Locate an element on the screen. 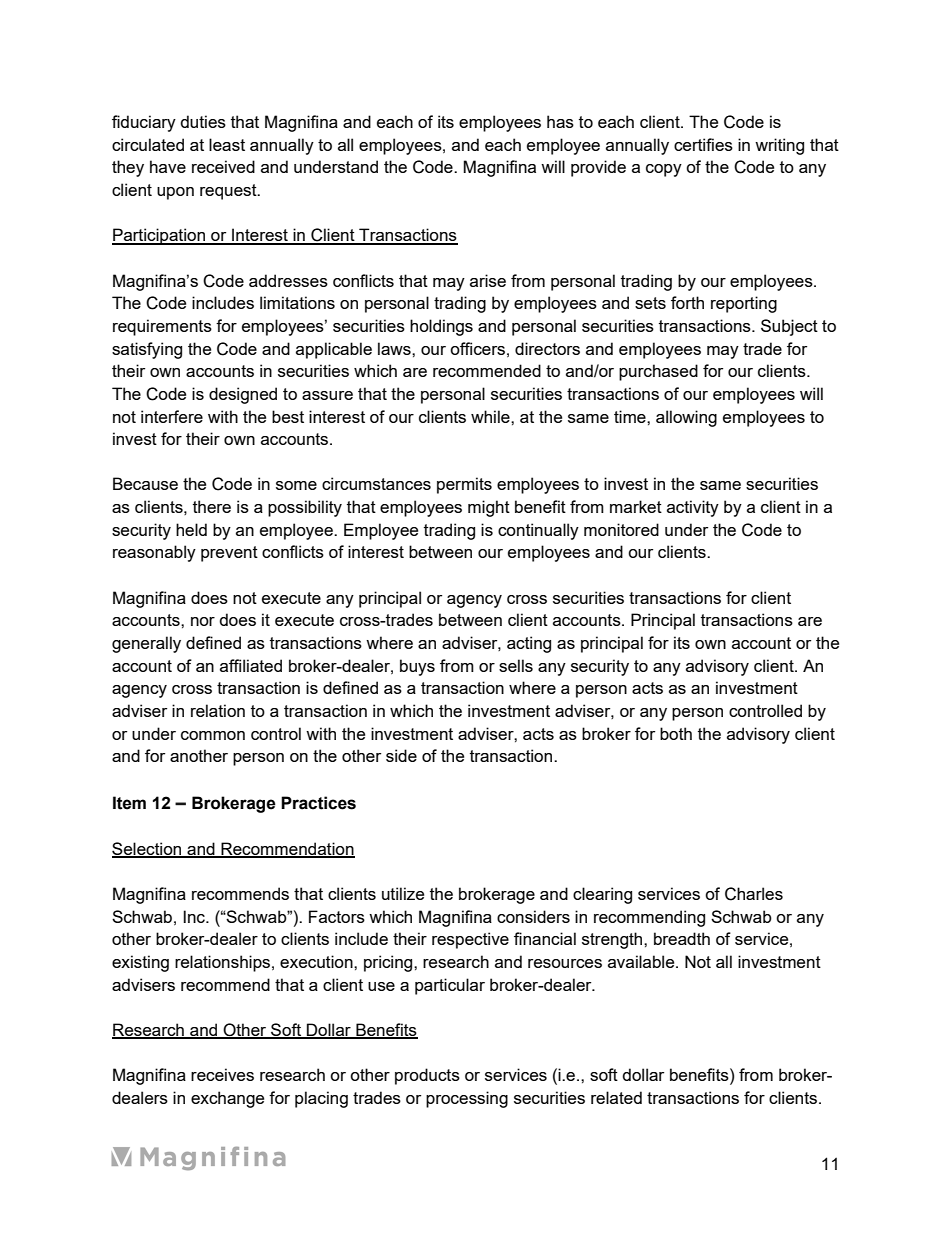  receives is located at coordinates (222, 1074).
